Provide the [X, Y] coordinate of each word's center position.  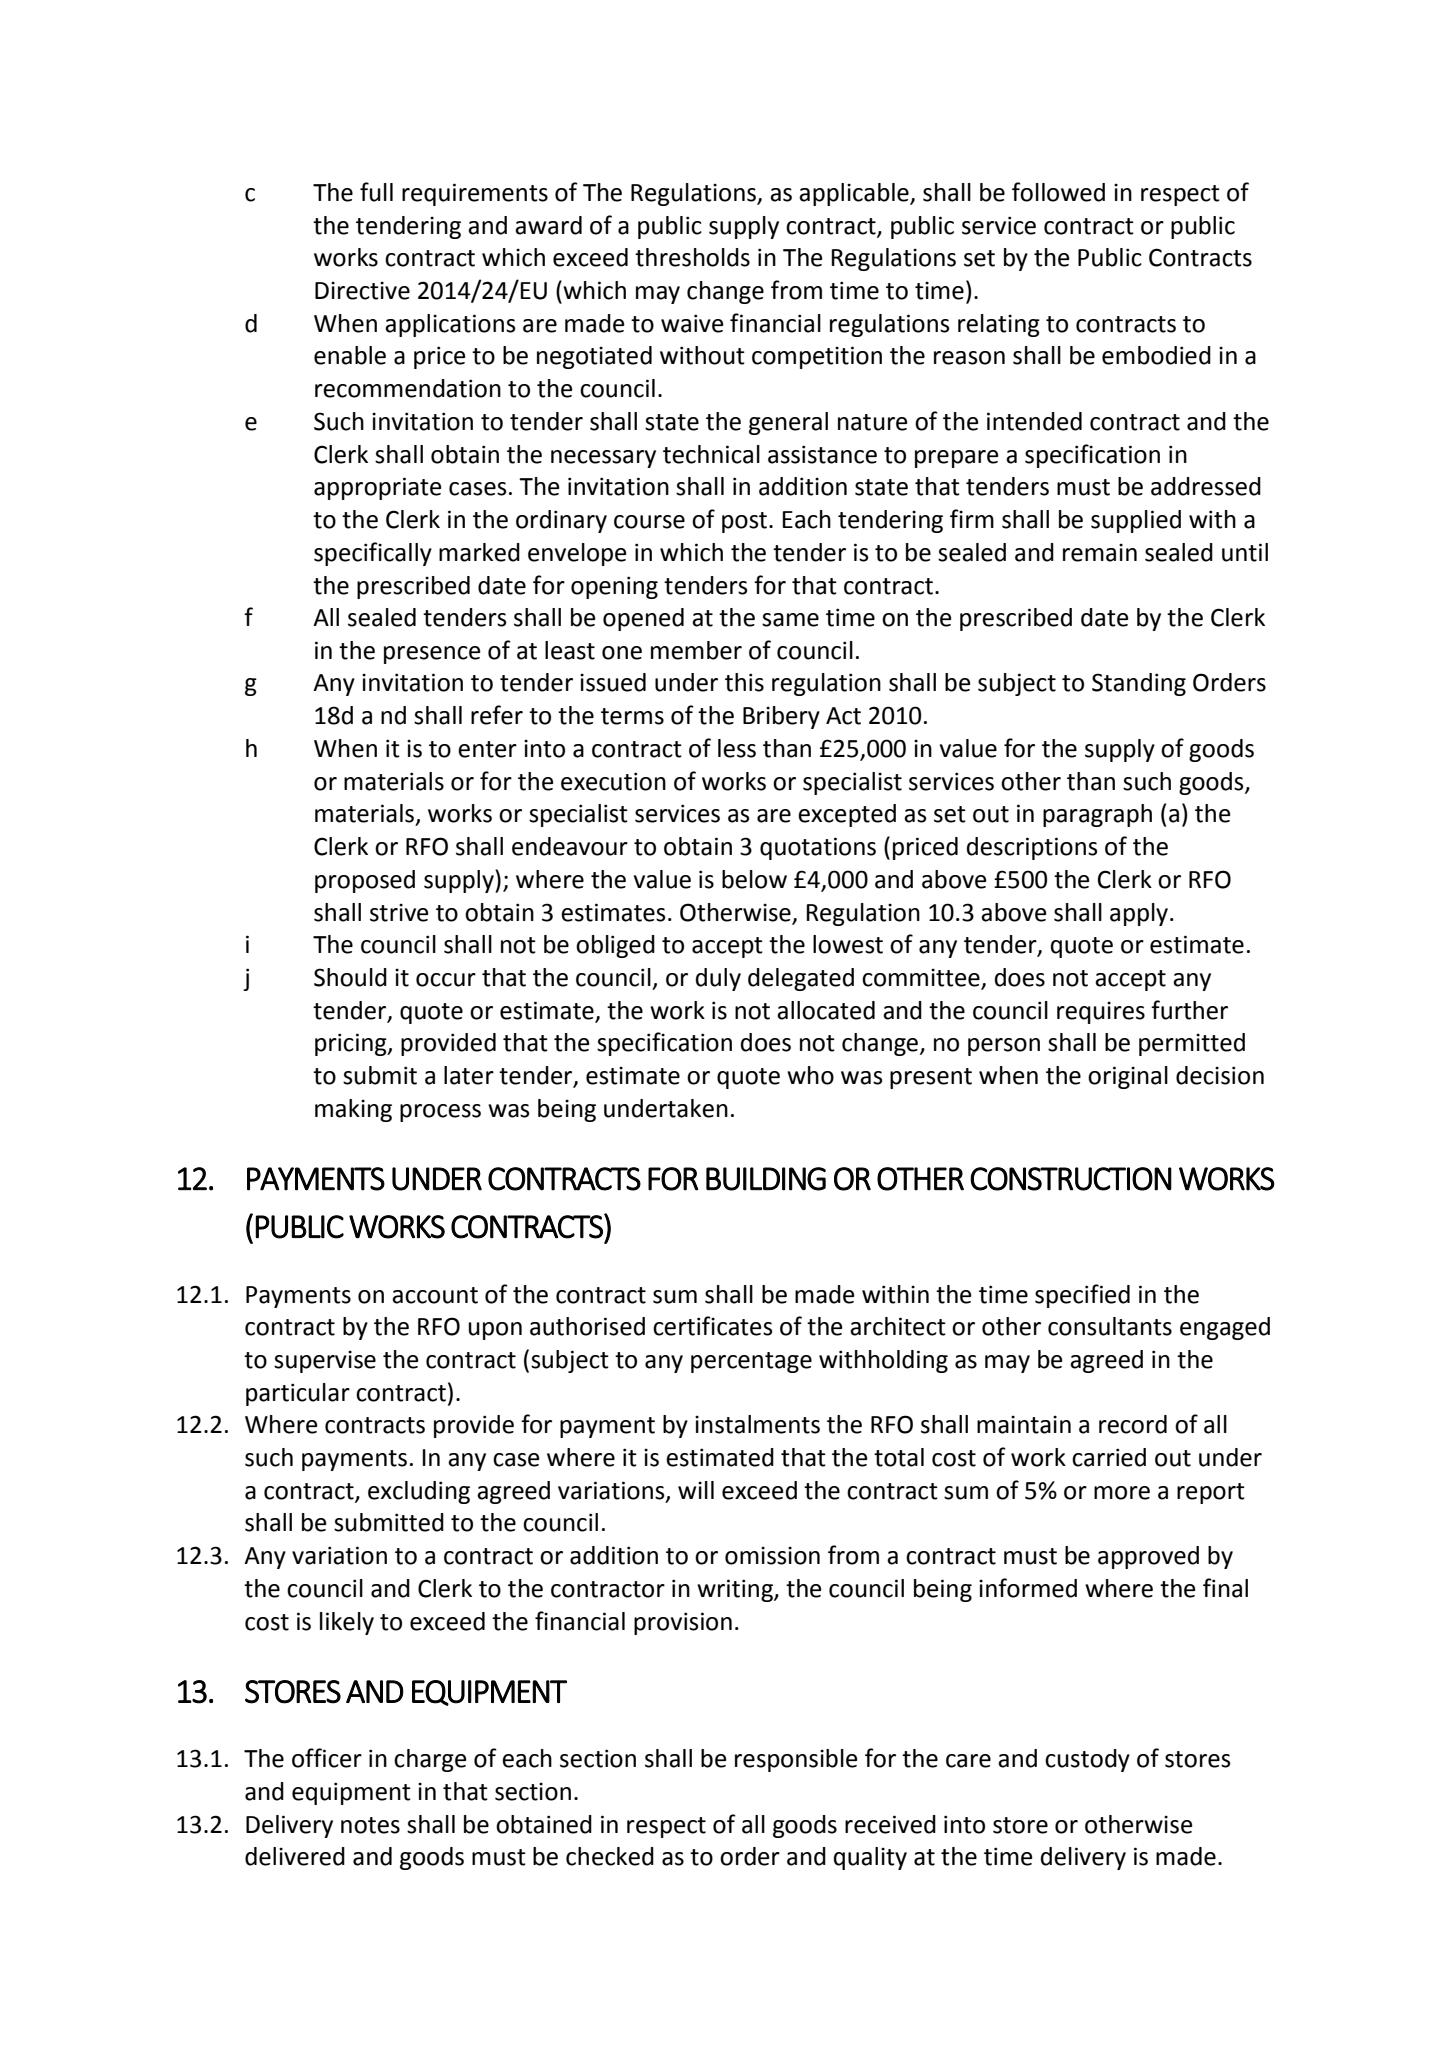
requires [1101, 1012]
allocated [826, 1010]
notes [370, 1825]
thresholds [692, 257]
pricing [352, 1044]
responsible [796, 1760]
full [376, 192]
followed [1058, 192]
